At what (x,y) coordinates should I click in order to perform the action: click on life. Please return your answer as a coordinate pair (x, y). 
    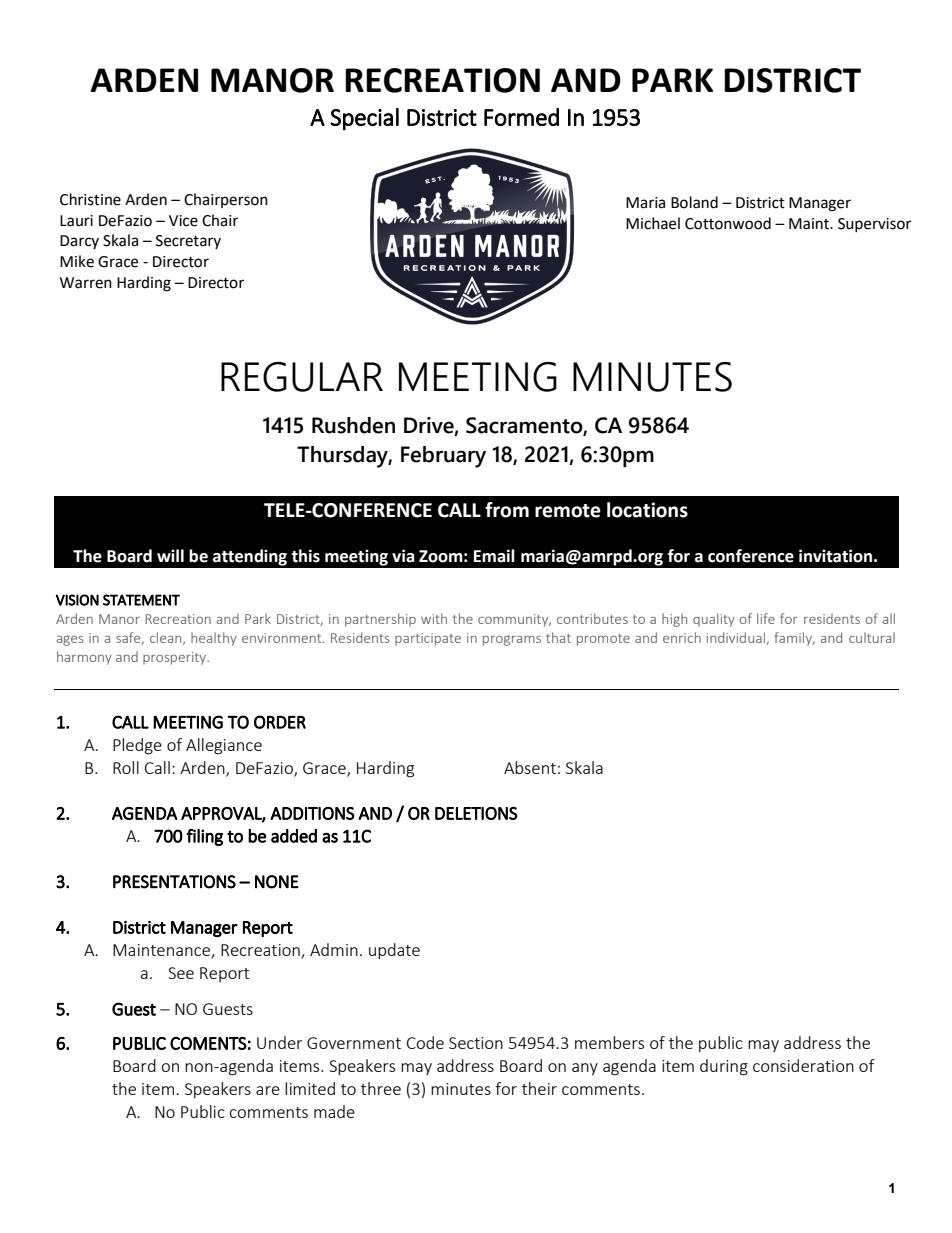
    Looking at the image, I should click on (766, 618).
